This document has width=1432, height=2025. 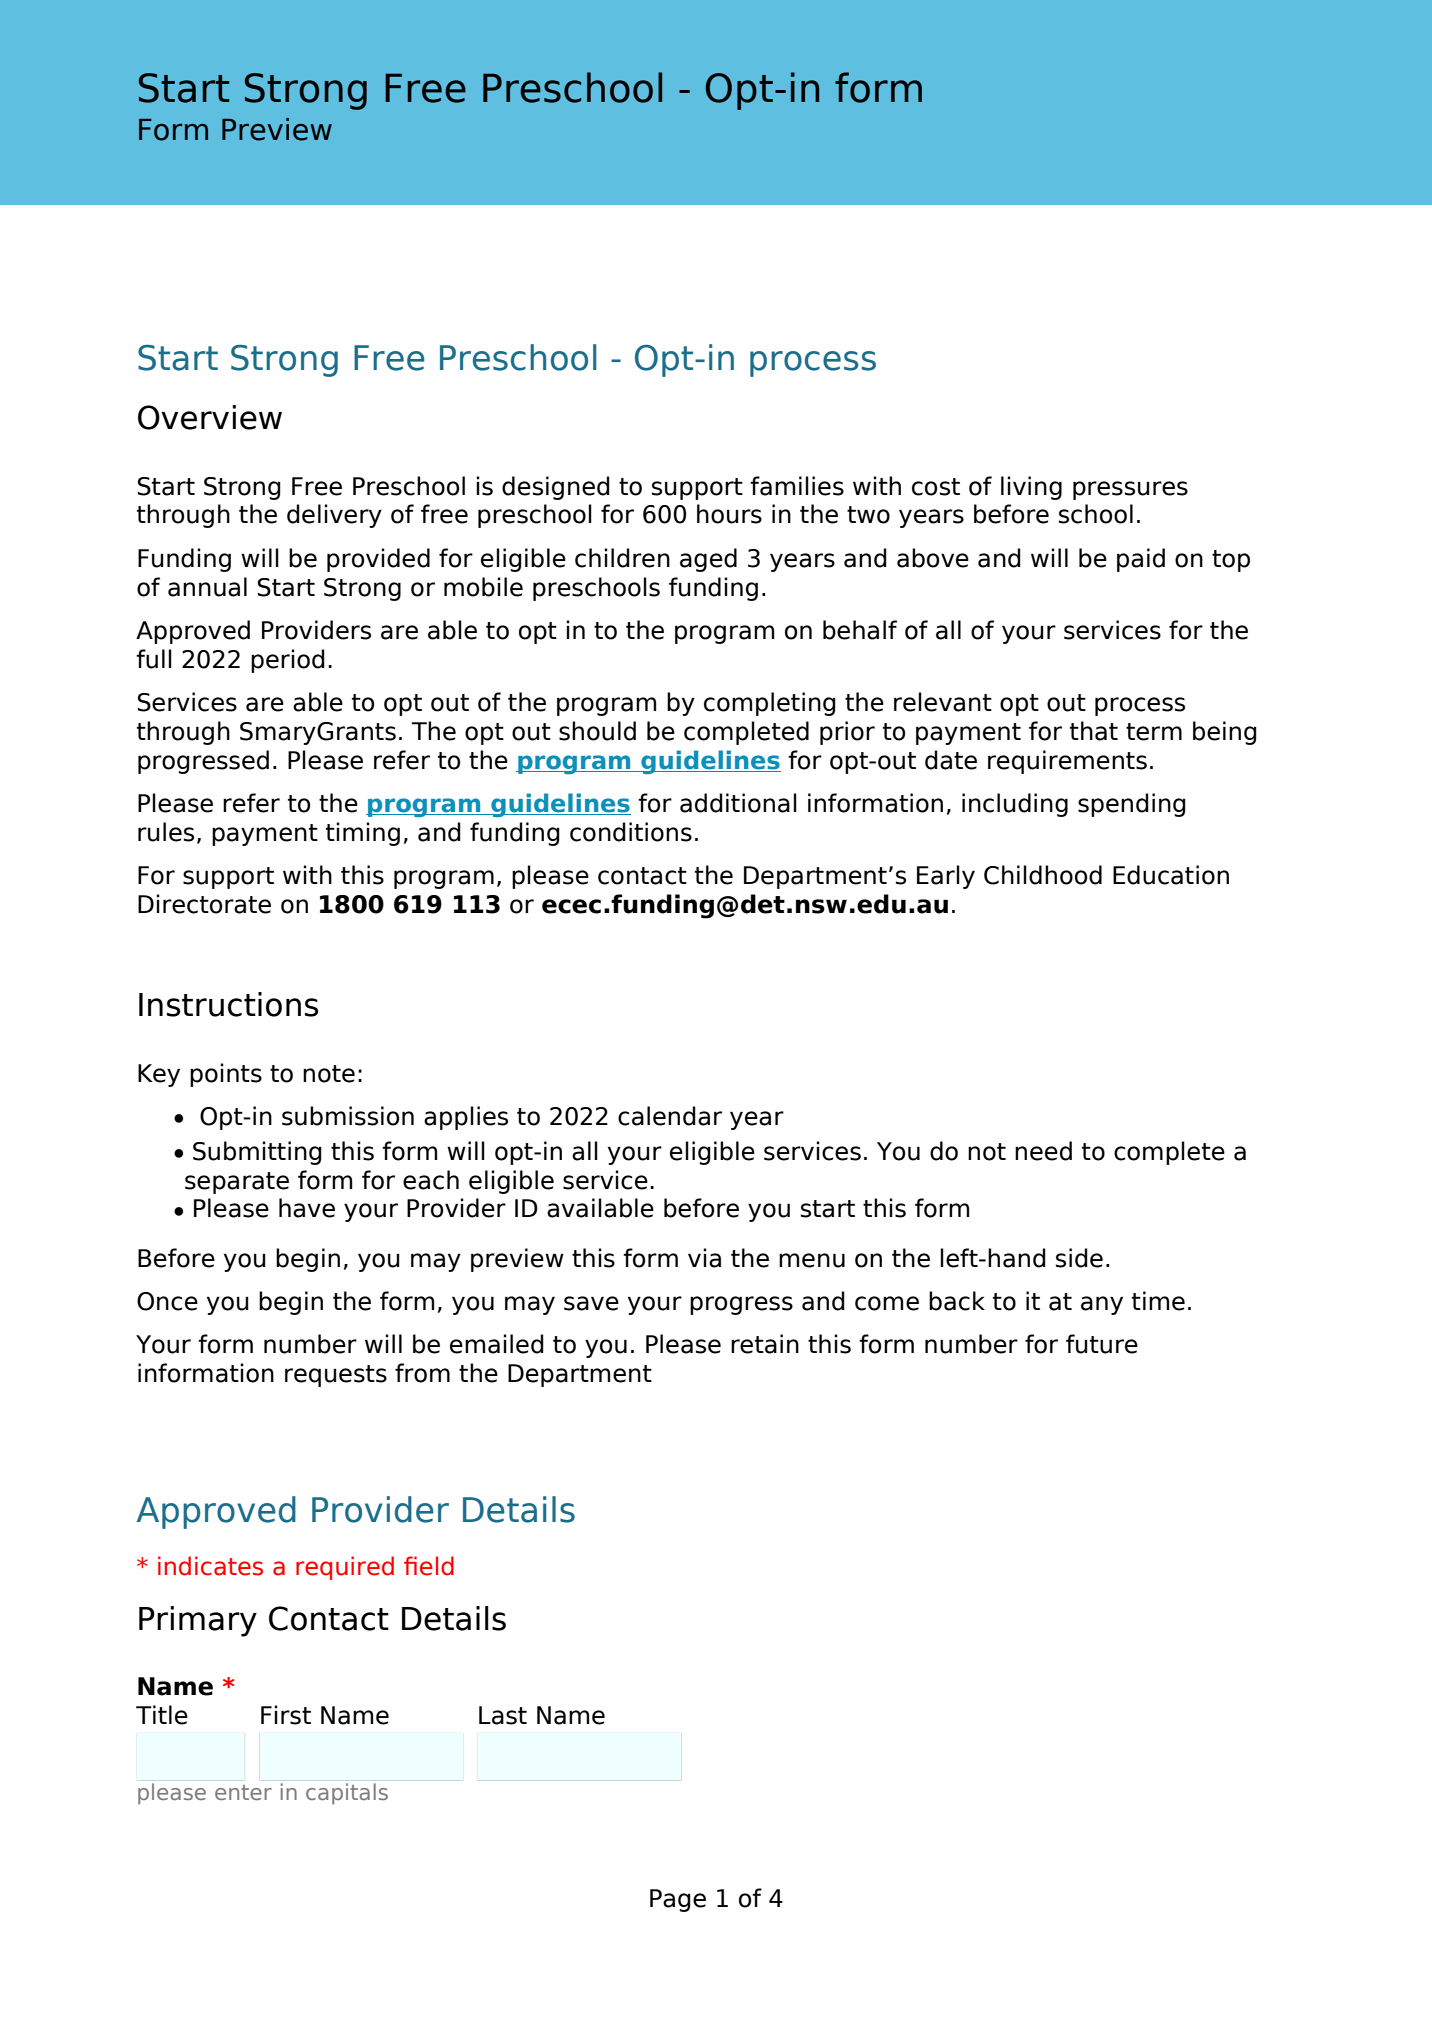 What do you see at coordinates (1102, 1344) in the document?
I see `future` at bounding box center [1102, 1344].
